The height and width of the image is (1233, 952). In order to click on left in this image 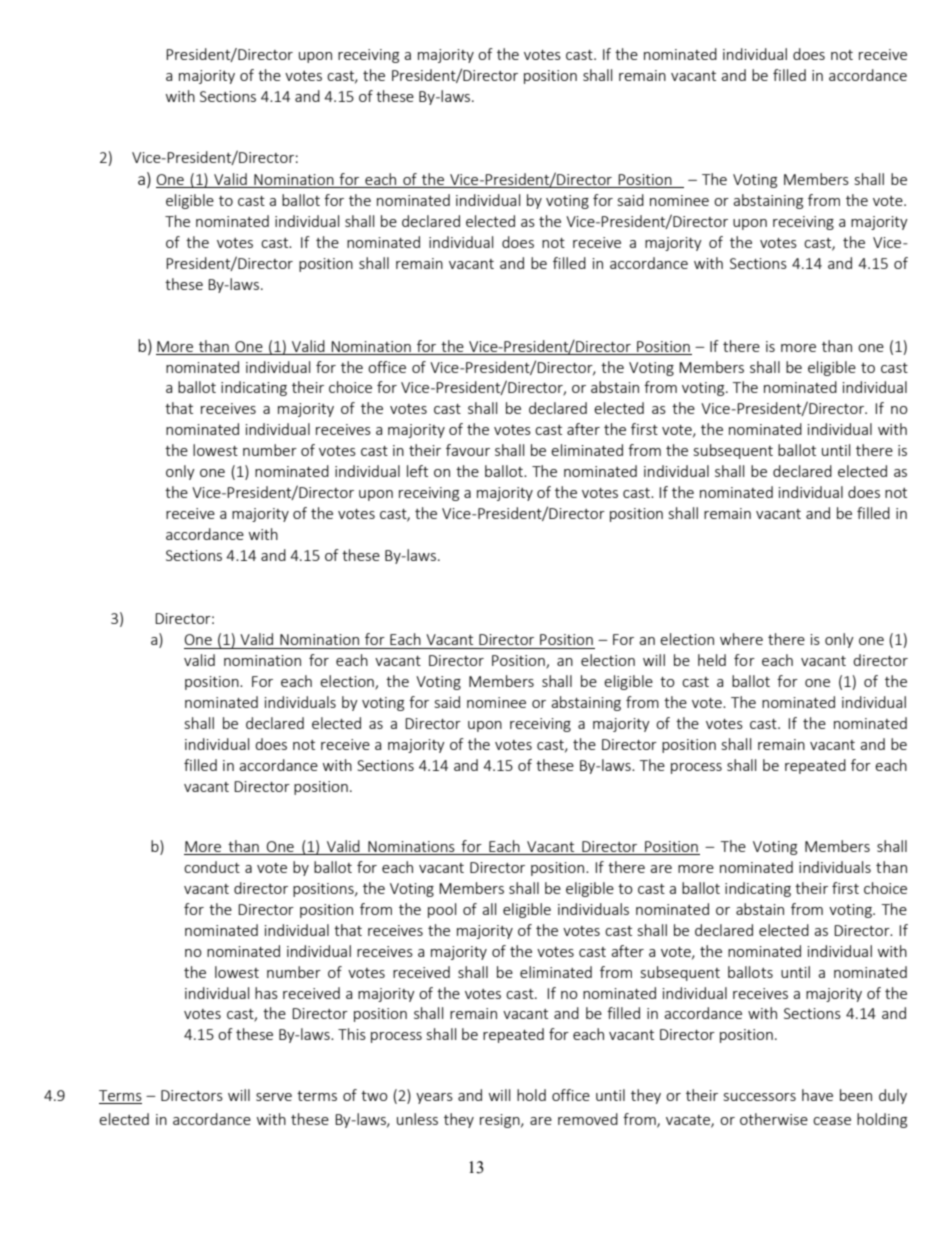, I will do `click(417, 471)`.
